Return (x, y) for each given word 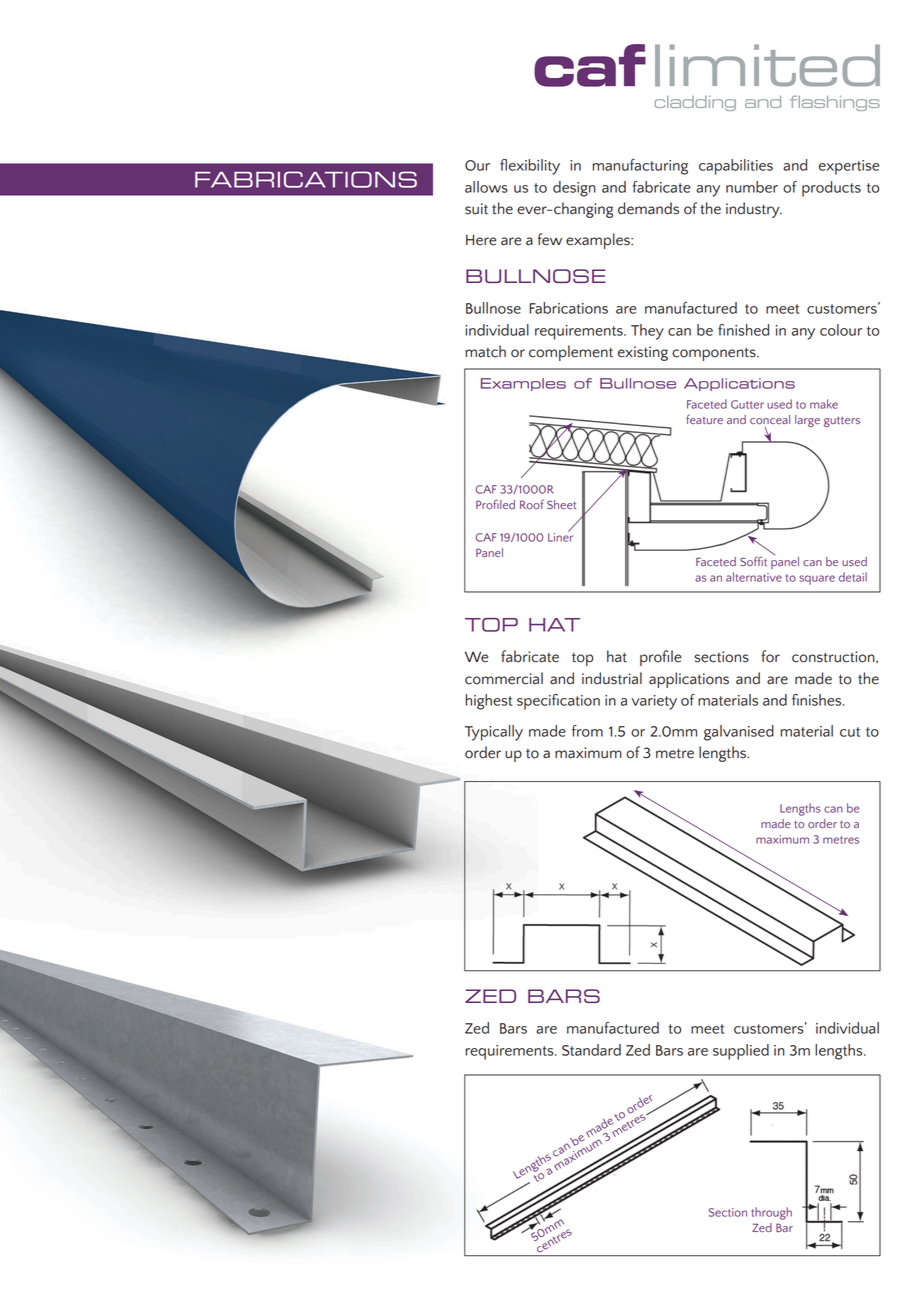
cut (850, 732)
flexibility (530, 167)
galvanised (739, 733)
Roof (532, 504)
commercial (504, 678)
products (831, 189)
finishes (818, 700)
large (807, 421)
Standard (591, 1050)
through (771, 1213)
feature (704, 419)
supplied (741, 1052)
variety (654, 702)
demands (648, 208)
